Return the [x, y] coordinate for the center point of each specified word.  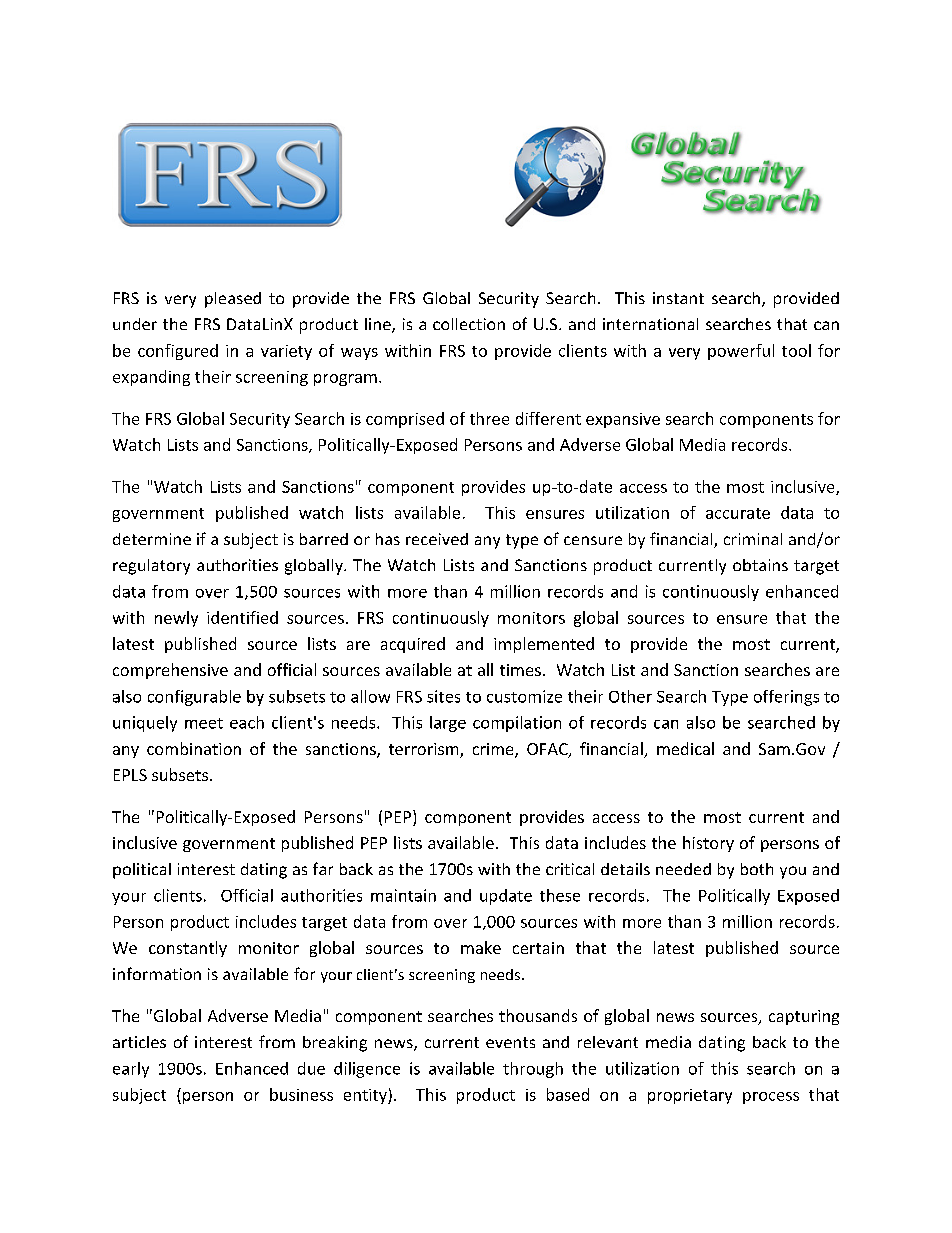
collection [469, 324]
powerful [741, 352]
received [437, 539]
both [757, 869]
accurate [738, 513]
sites [443, 696]
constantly [188, 949]
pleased [233, 300]
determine [152, 539]
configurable [194, 698]
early [131, 1070]
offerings [786, 698]
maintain [403, 895]
